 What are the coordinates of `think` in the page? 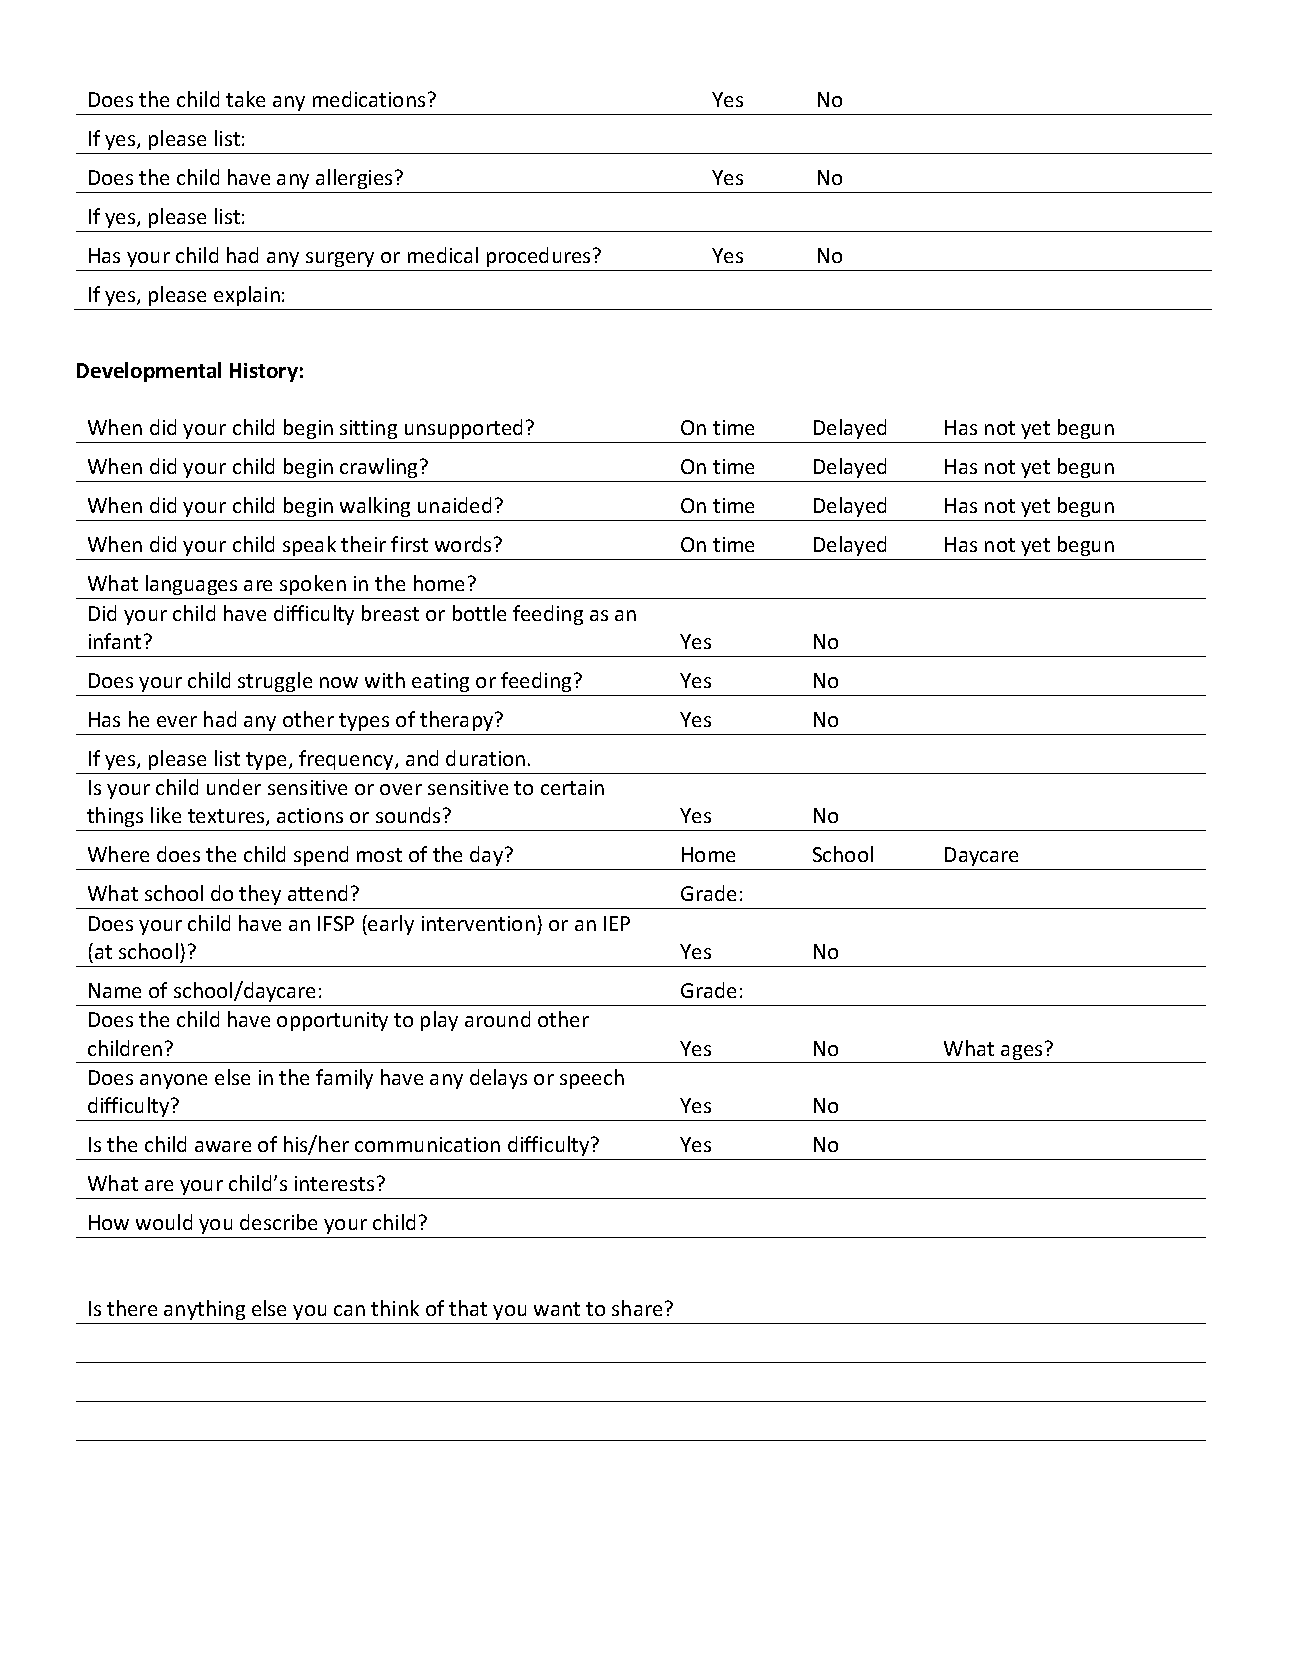 It's located at (395, 1308).
